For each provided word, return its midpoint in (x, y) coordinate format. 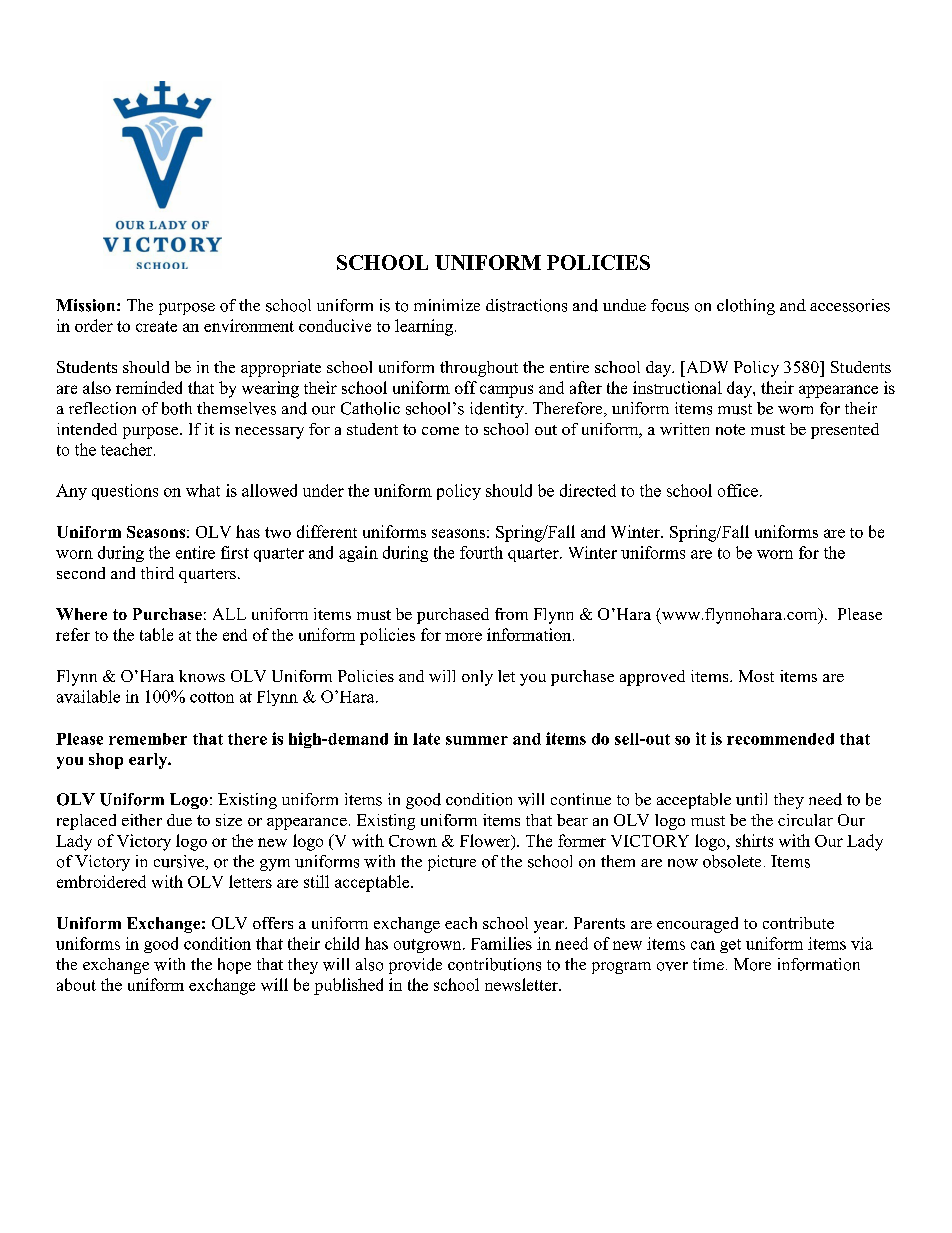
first (235, 552)
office (739, 490)
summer (477, 740)
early (149, 761)
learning (425, 327)
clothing (746, 307)
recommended (780, 739)
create (156, 326)
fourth (481, 552)
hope (234, 966)
